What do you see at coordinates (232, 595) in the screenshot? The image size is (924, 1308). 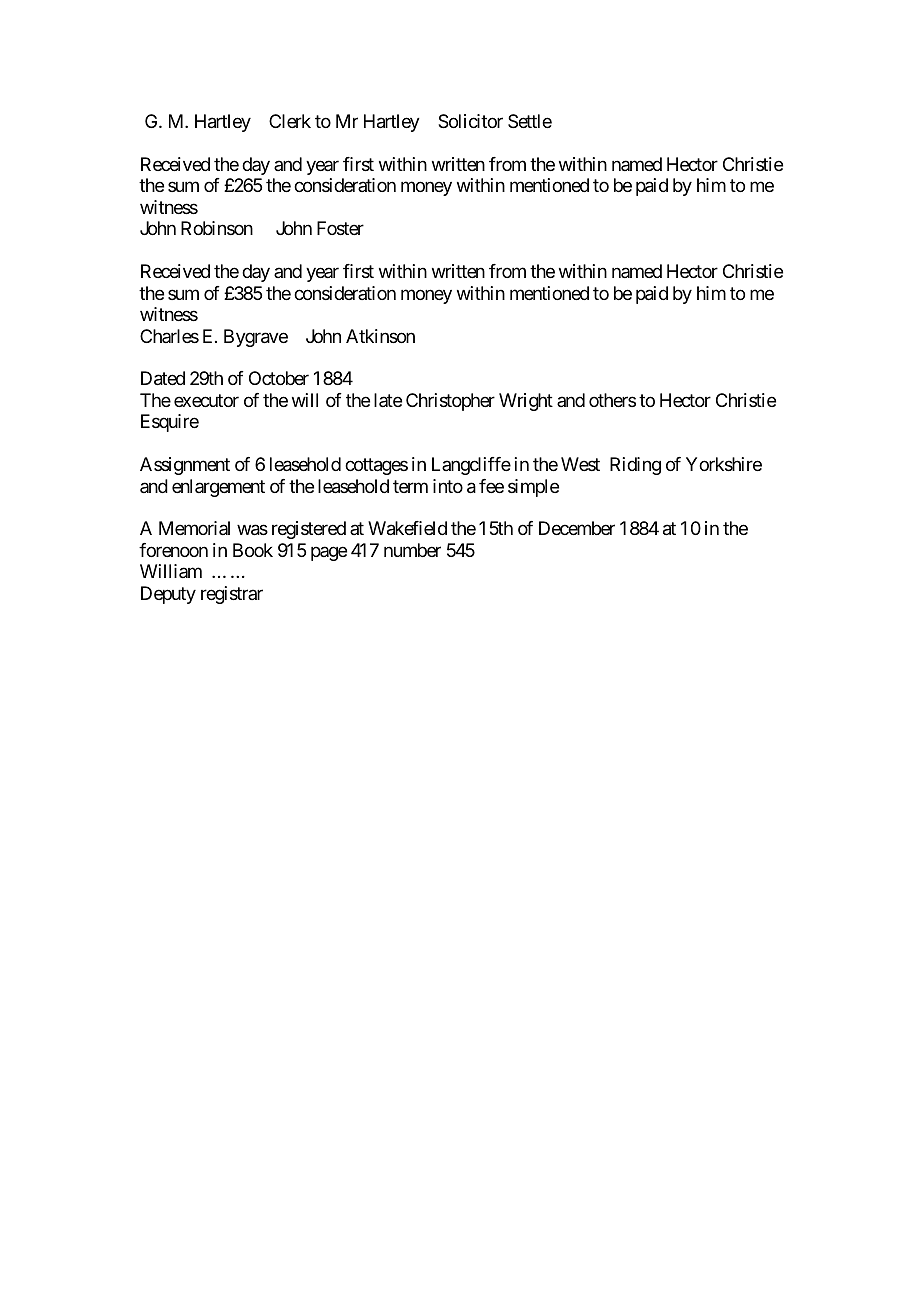 I see `registrar` at bounding box center [232, 595].
